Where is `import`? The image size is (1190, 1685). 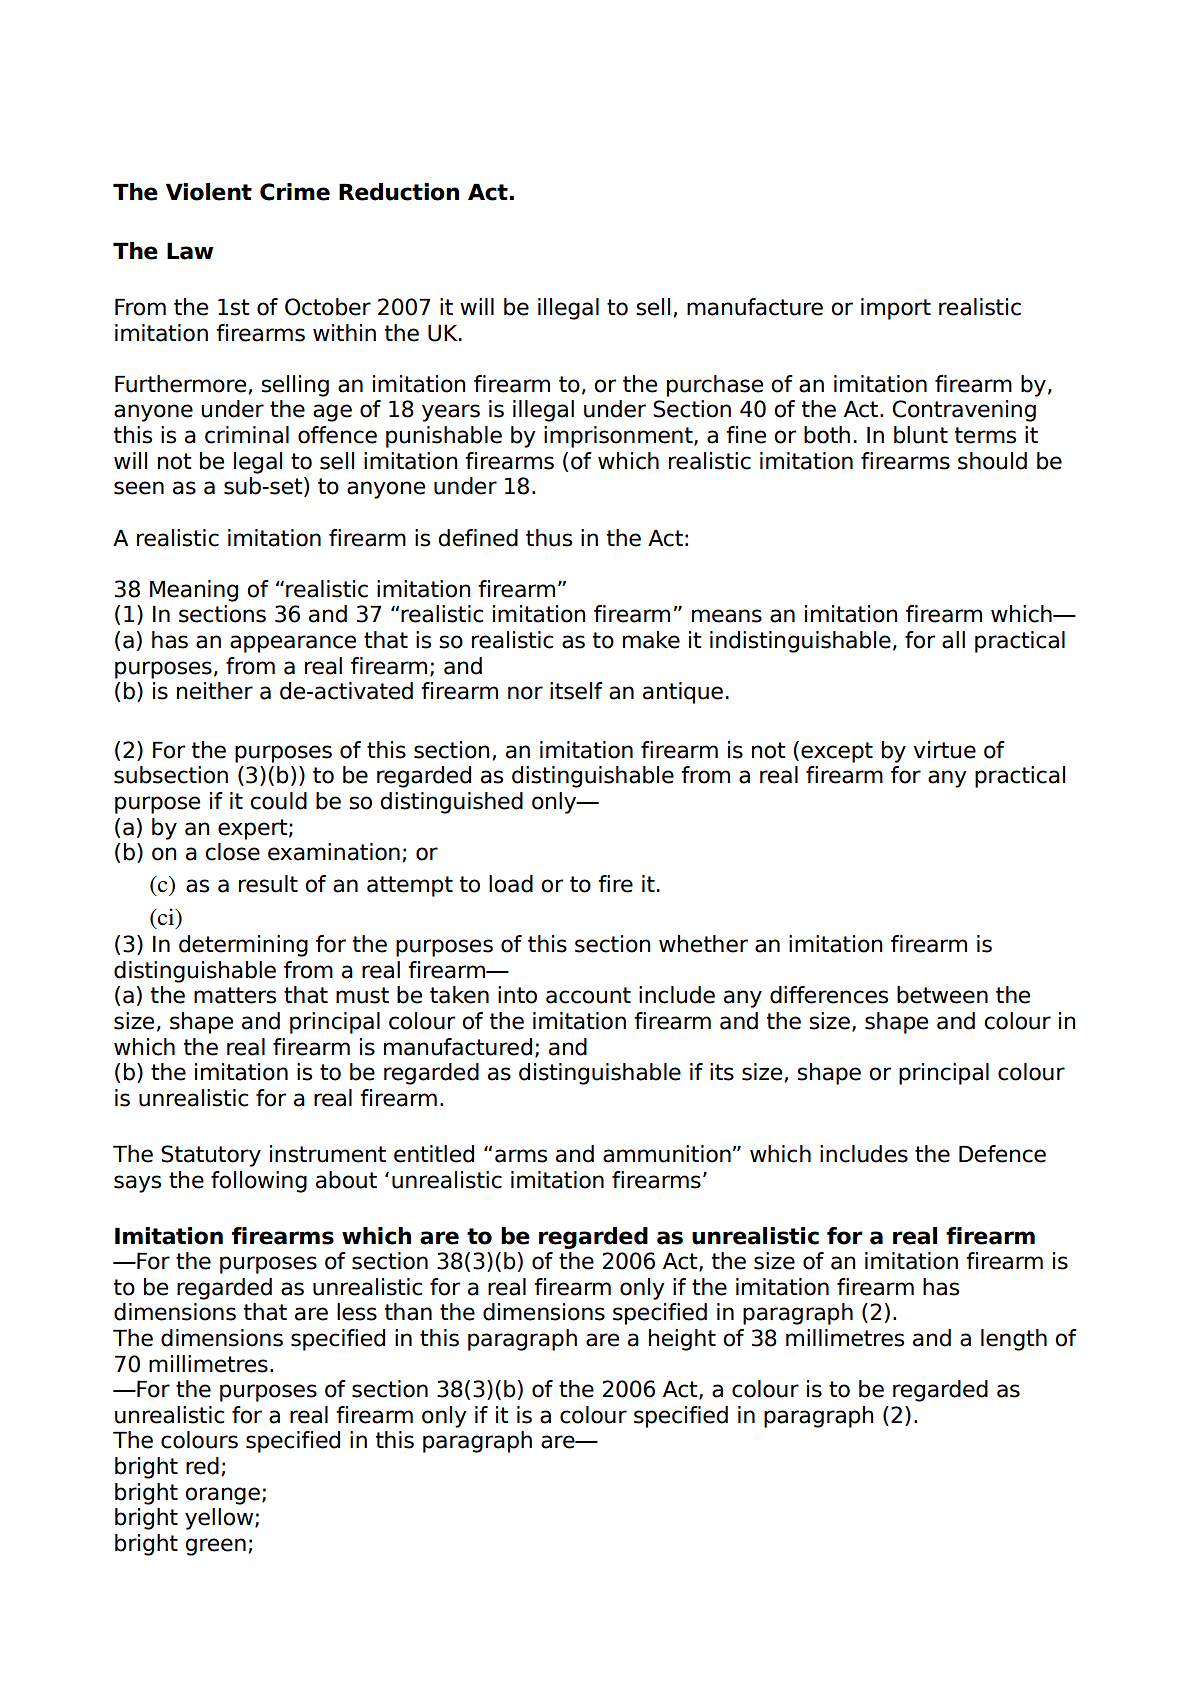
import is located at coordinates (896, 309).
